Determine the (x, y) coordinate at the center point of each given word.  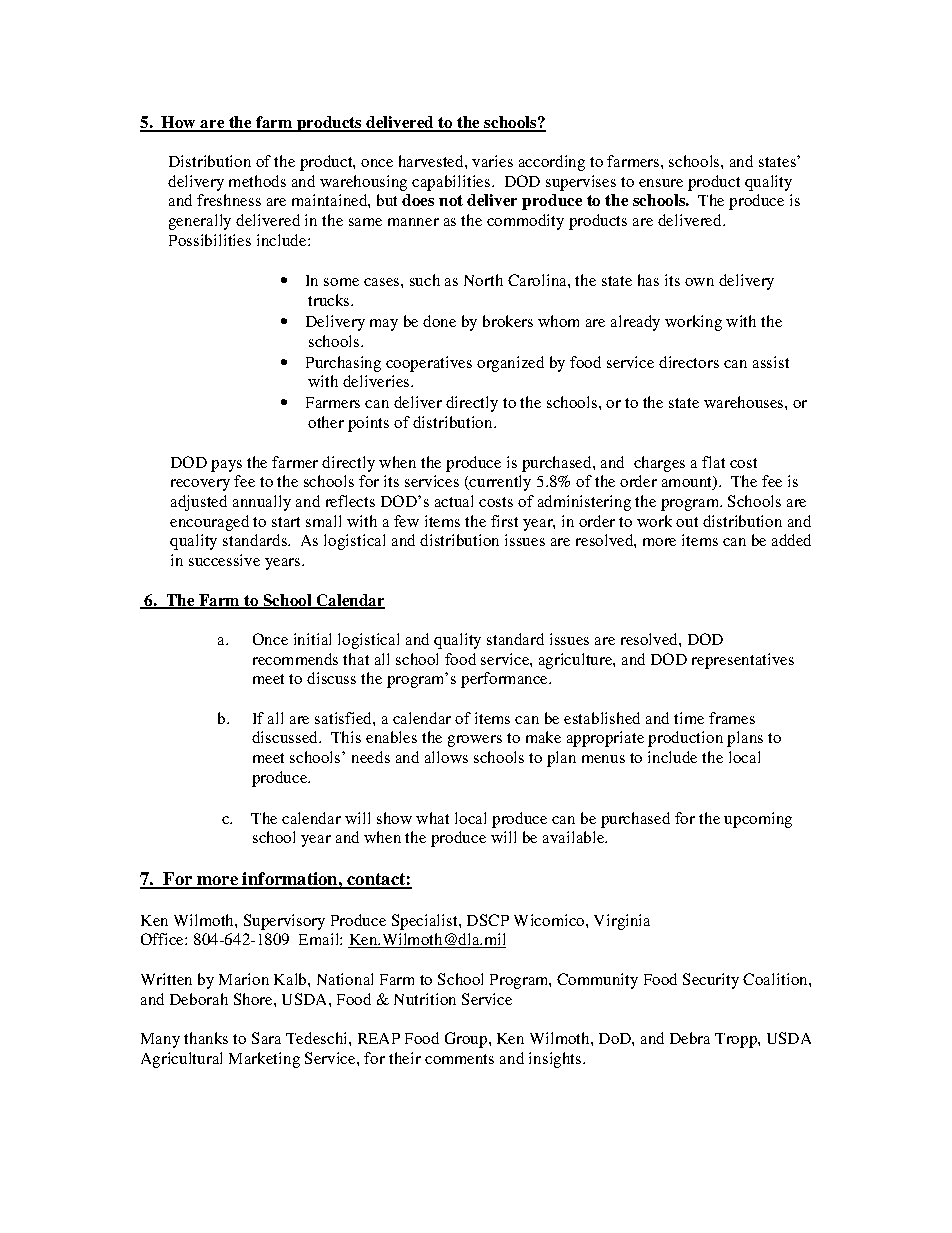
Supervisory (284, 922)
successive (224, 560)
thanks (206, 1038)
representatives (743, 661)
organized (510, 364)
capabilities (451, 183)
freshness (229, 200)
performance (505, 680)
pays (226, 466)
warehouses (745, 402)
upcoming (758, 820)
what (432, 818)
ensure (661, 183)
